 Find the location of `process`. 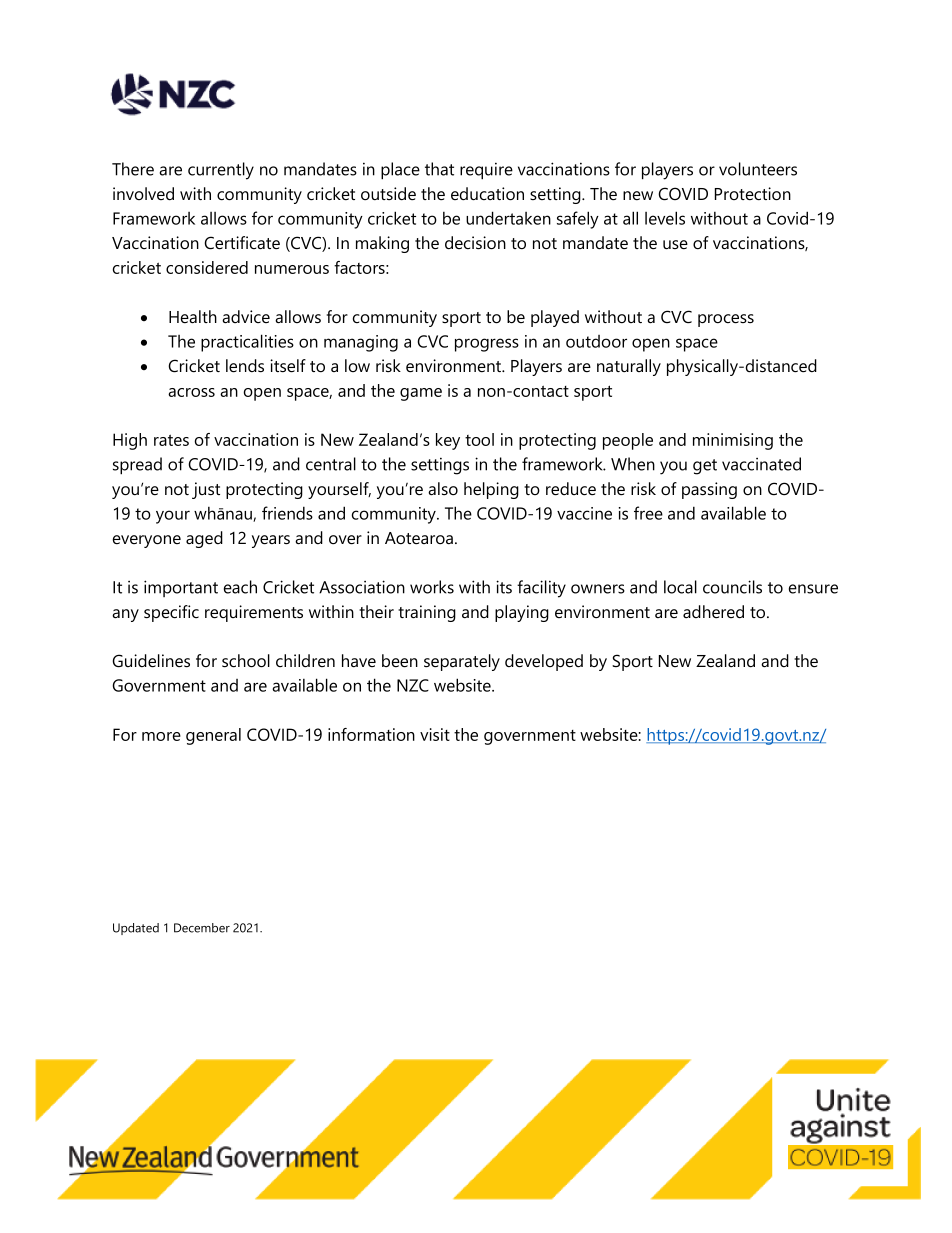

process is located at coordinates (726, 320).
